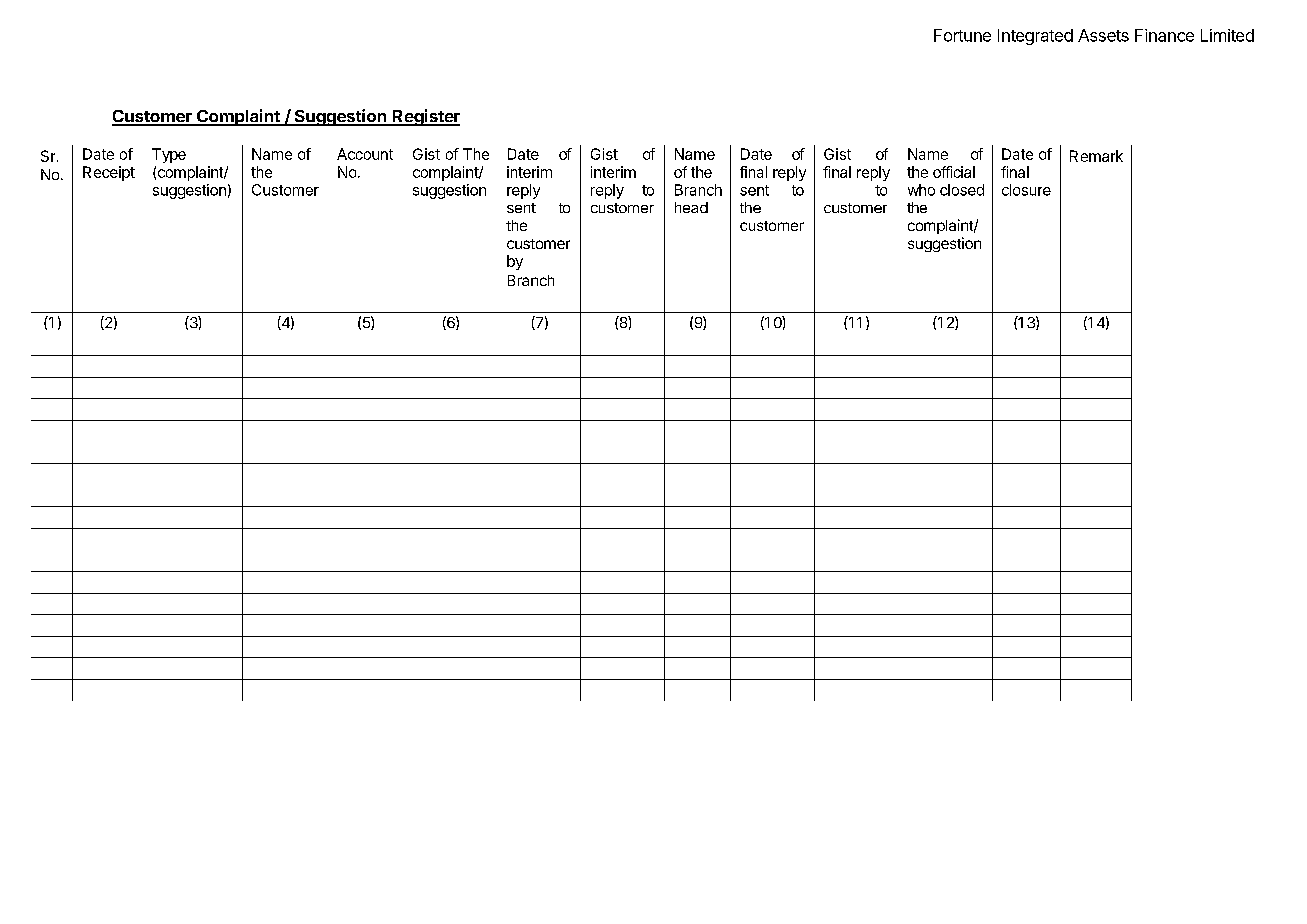 The width and height of the screenshot is (1307, 924). What do you see at coordinates (1026, 190) in the screenshot?
I see `closure` at bounding box center [1026, 190].
